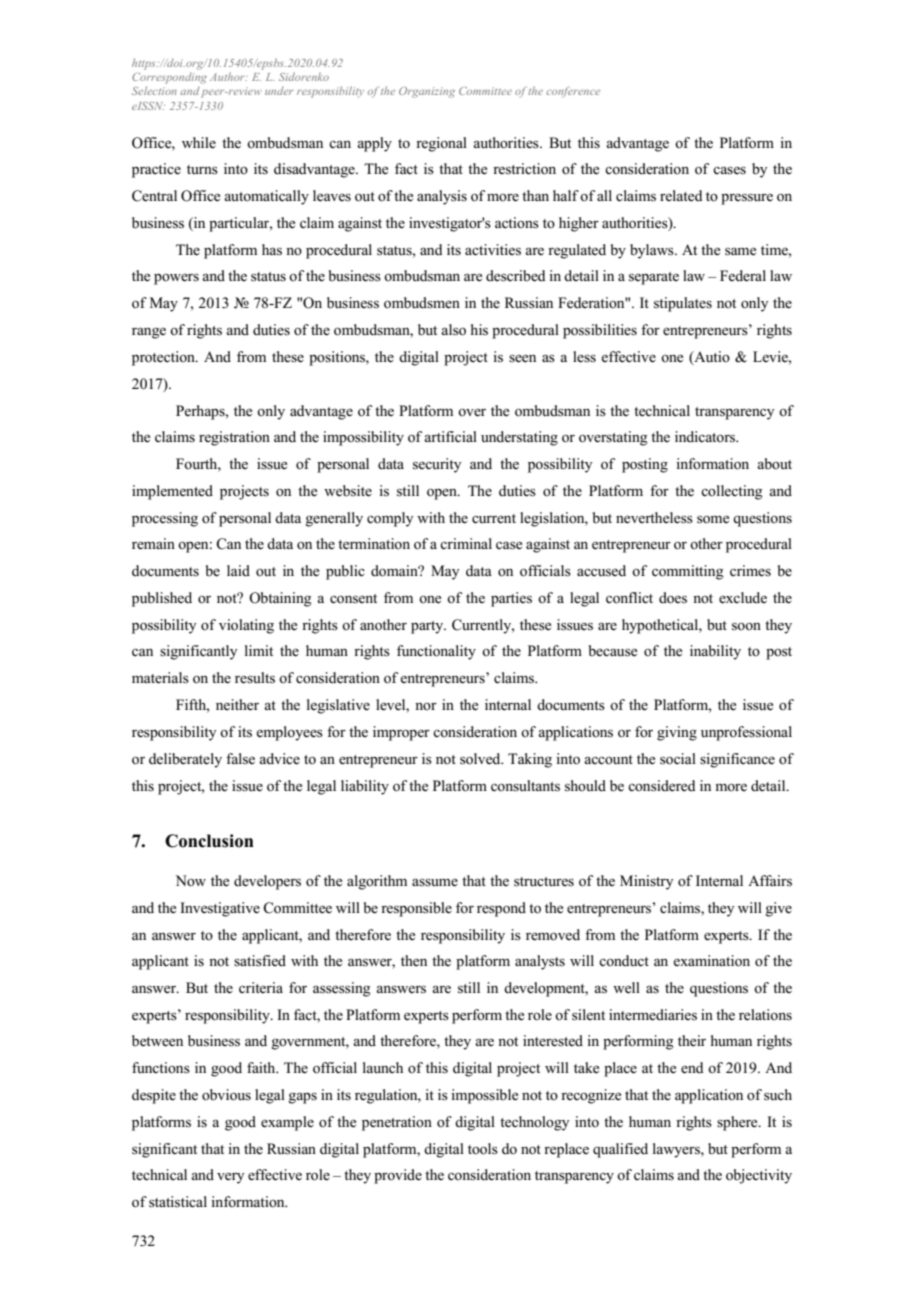  Describe the element at coordinates (230, 1178) in the image. I see `very` at that location.
